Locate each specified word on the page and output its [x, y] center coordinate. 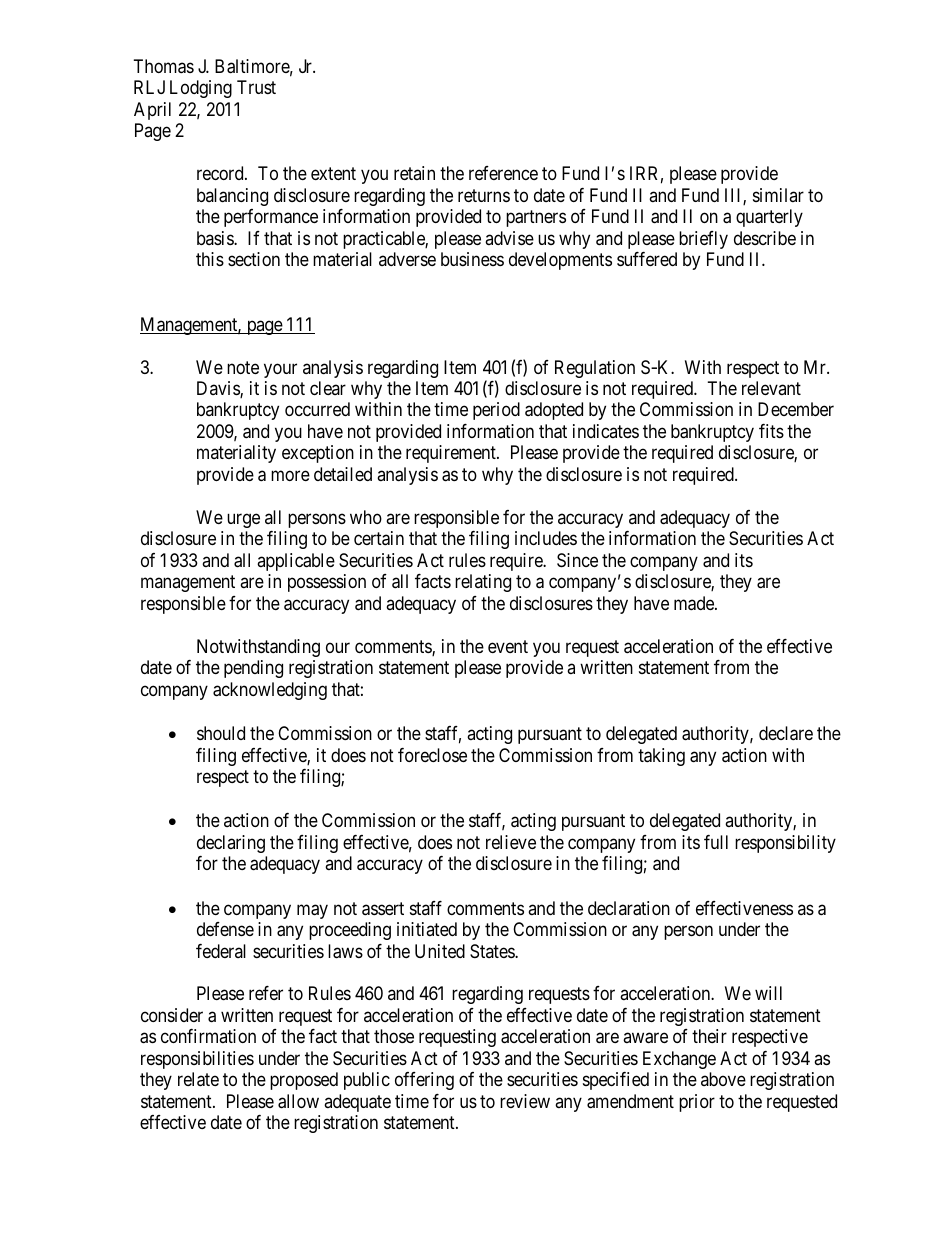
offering [424, 1081]
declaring [231, 844]
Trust [256, 87]
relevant [771, 388]
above [723, 1079]
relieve [511, 842]
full [716, 842]
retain [414, 173]
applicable [296, 562]
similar [778, 195]
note [243, 367]
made [695, 603]
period [496, 411]
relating [483, 583]
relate [198, 1079]
